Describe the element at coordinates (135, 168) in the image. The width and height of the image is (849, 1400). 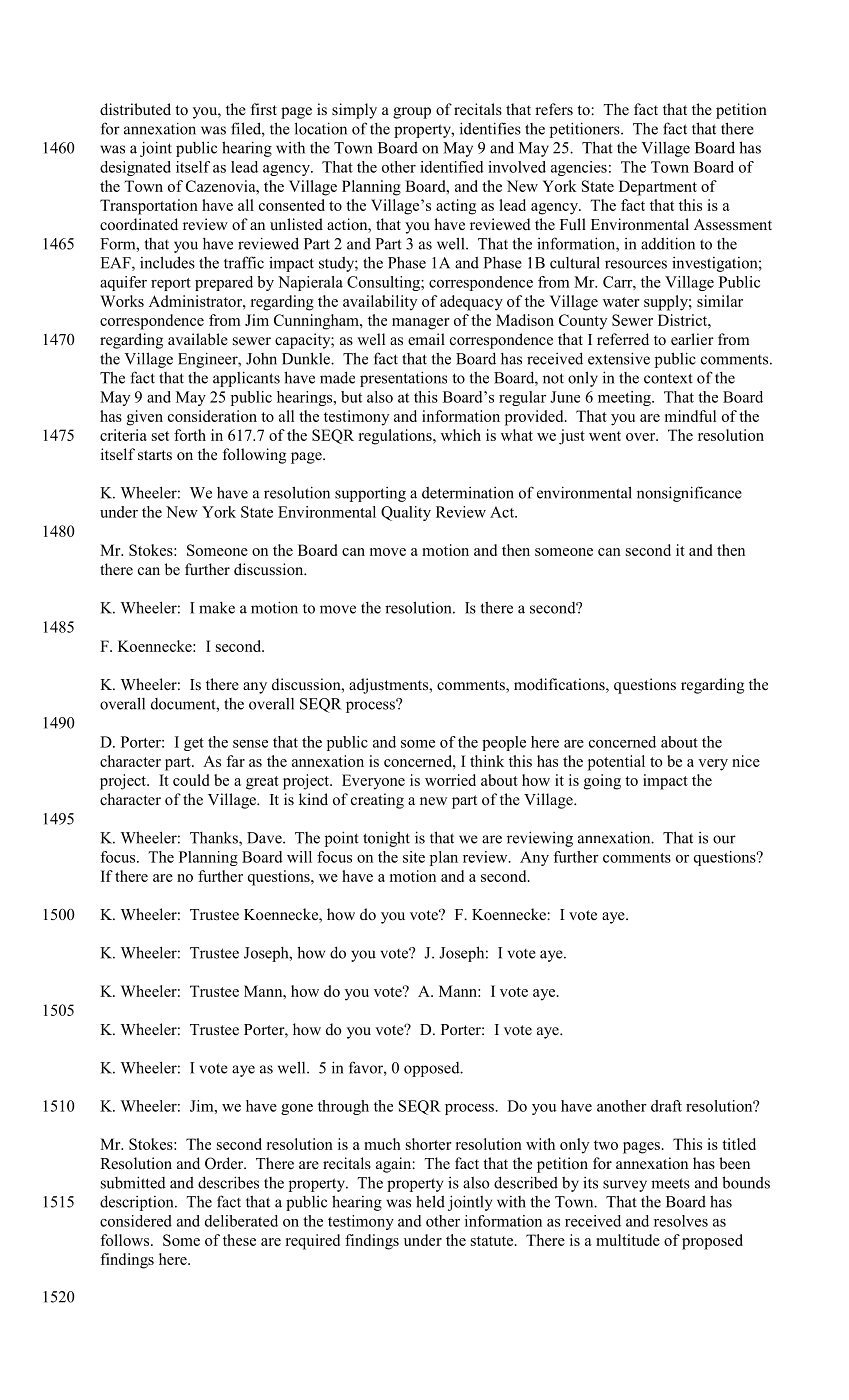
I see `designated` at that location.
